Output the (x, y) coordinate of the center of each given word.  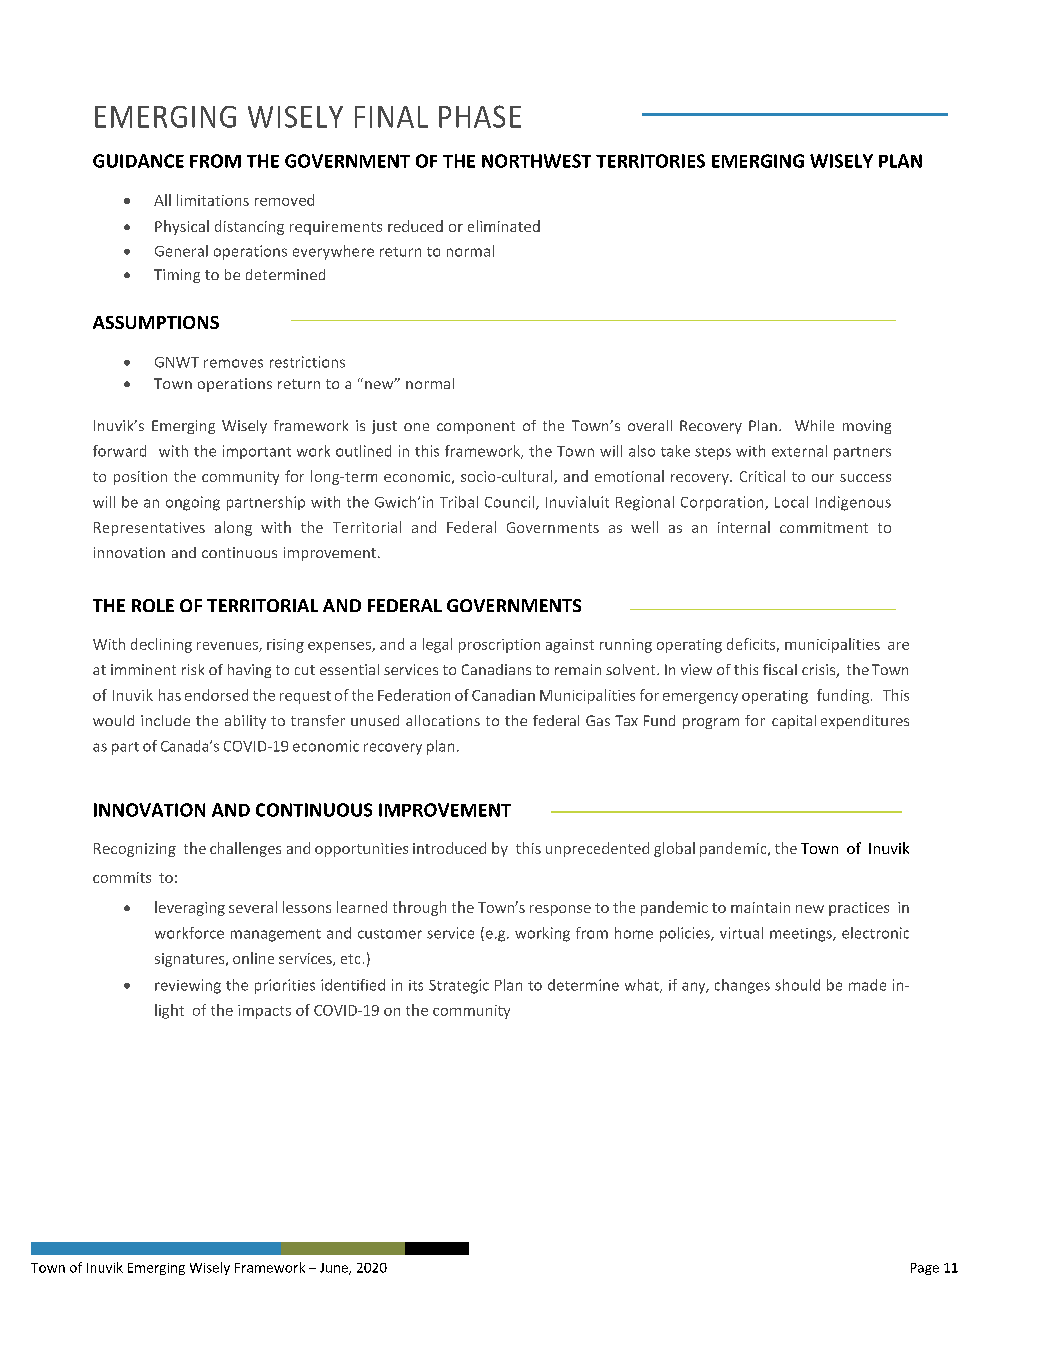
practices (859, 909)
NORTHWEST (536, 161)
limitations (213, 200)
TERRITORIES (650, 161)
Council (511, 503)
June (335, 1269)
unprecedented (597, 849)
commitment (824, 527)
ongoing (193, 503)
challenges (245, 849)
